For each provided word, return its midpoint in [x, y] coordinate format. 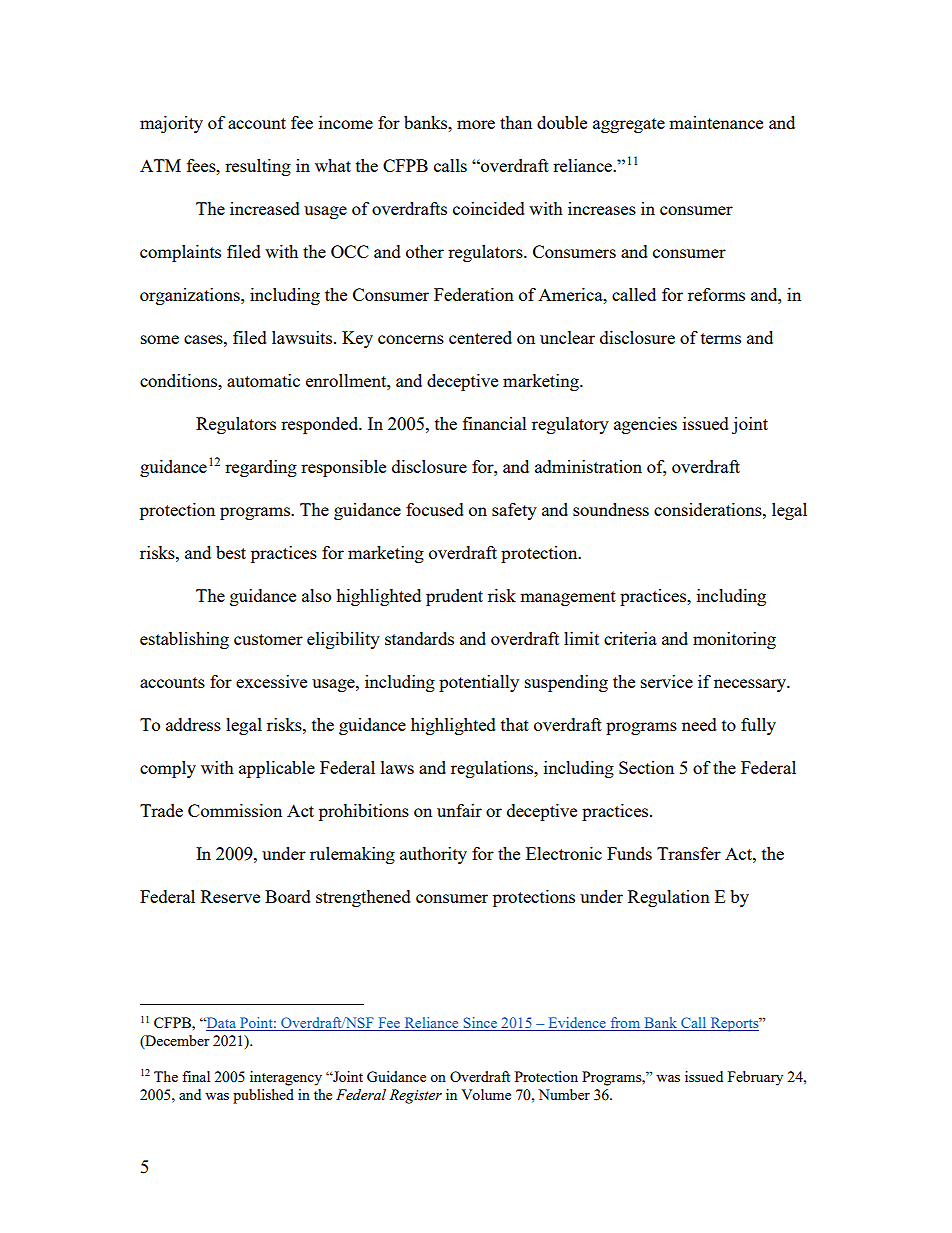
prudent [454, 597]
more [476, 124]
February [755, 1078]
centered [480, 337]
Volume [486, 1094]
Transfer [689, 853]
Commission [235, 810]
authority [433, 855]
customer [268, 639]
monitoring [734, 640]
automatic [263, 380]
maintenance [716, 122]
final [196, 1076]
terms [721, 338]
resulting [258, 167]
